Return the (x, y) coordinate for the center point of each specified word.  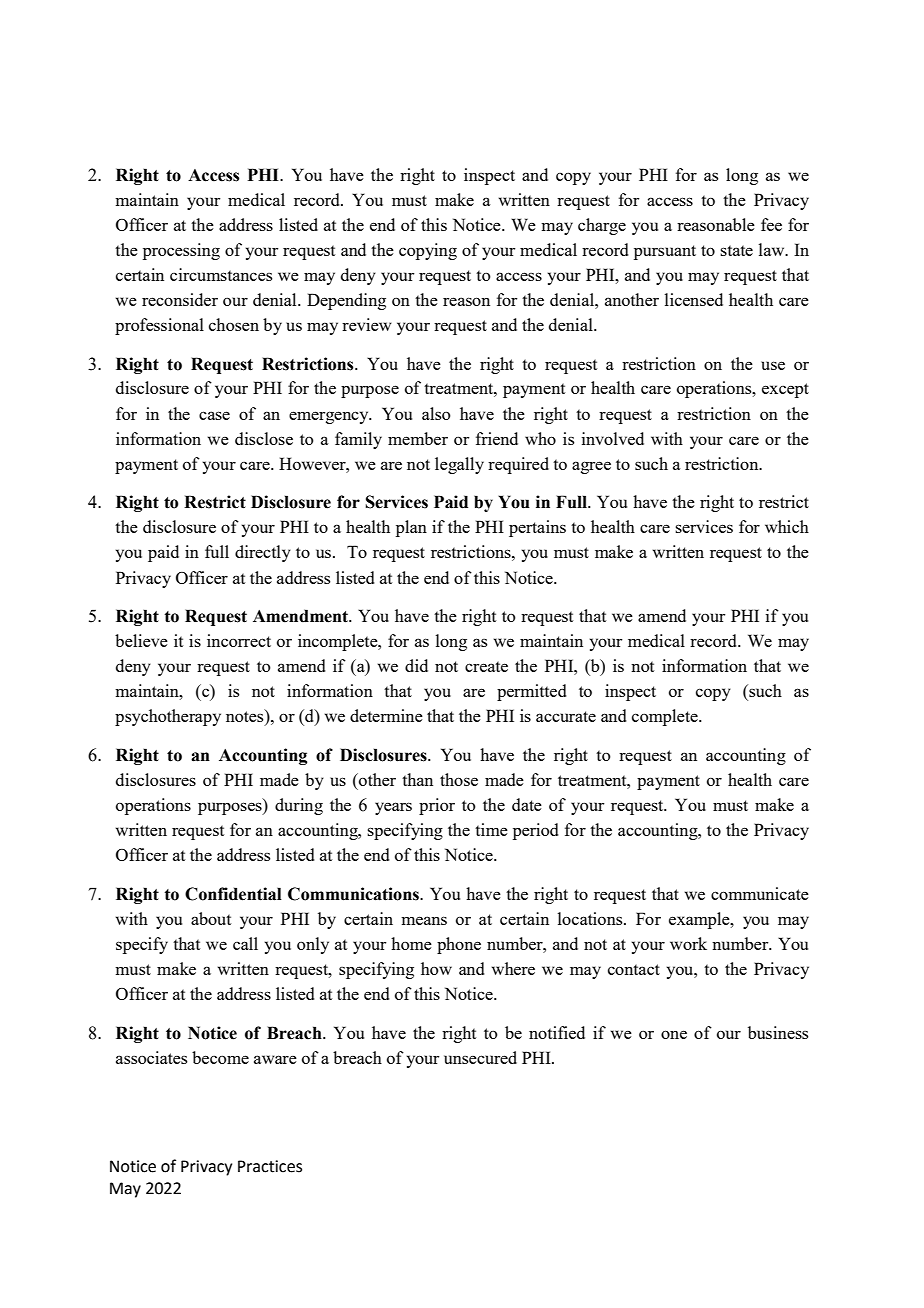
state (736, 250)
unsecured (480, 1057)
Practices (270, 1166)
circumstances (221, 274)
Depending (346, 301)
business (778, 1032)
